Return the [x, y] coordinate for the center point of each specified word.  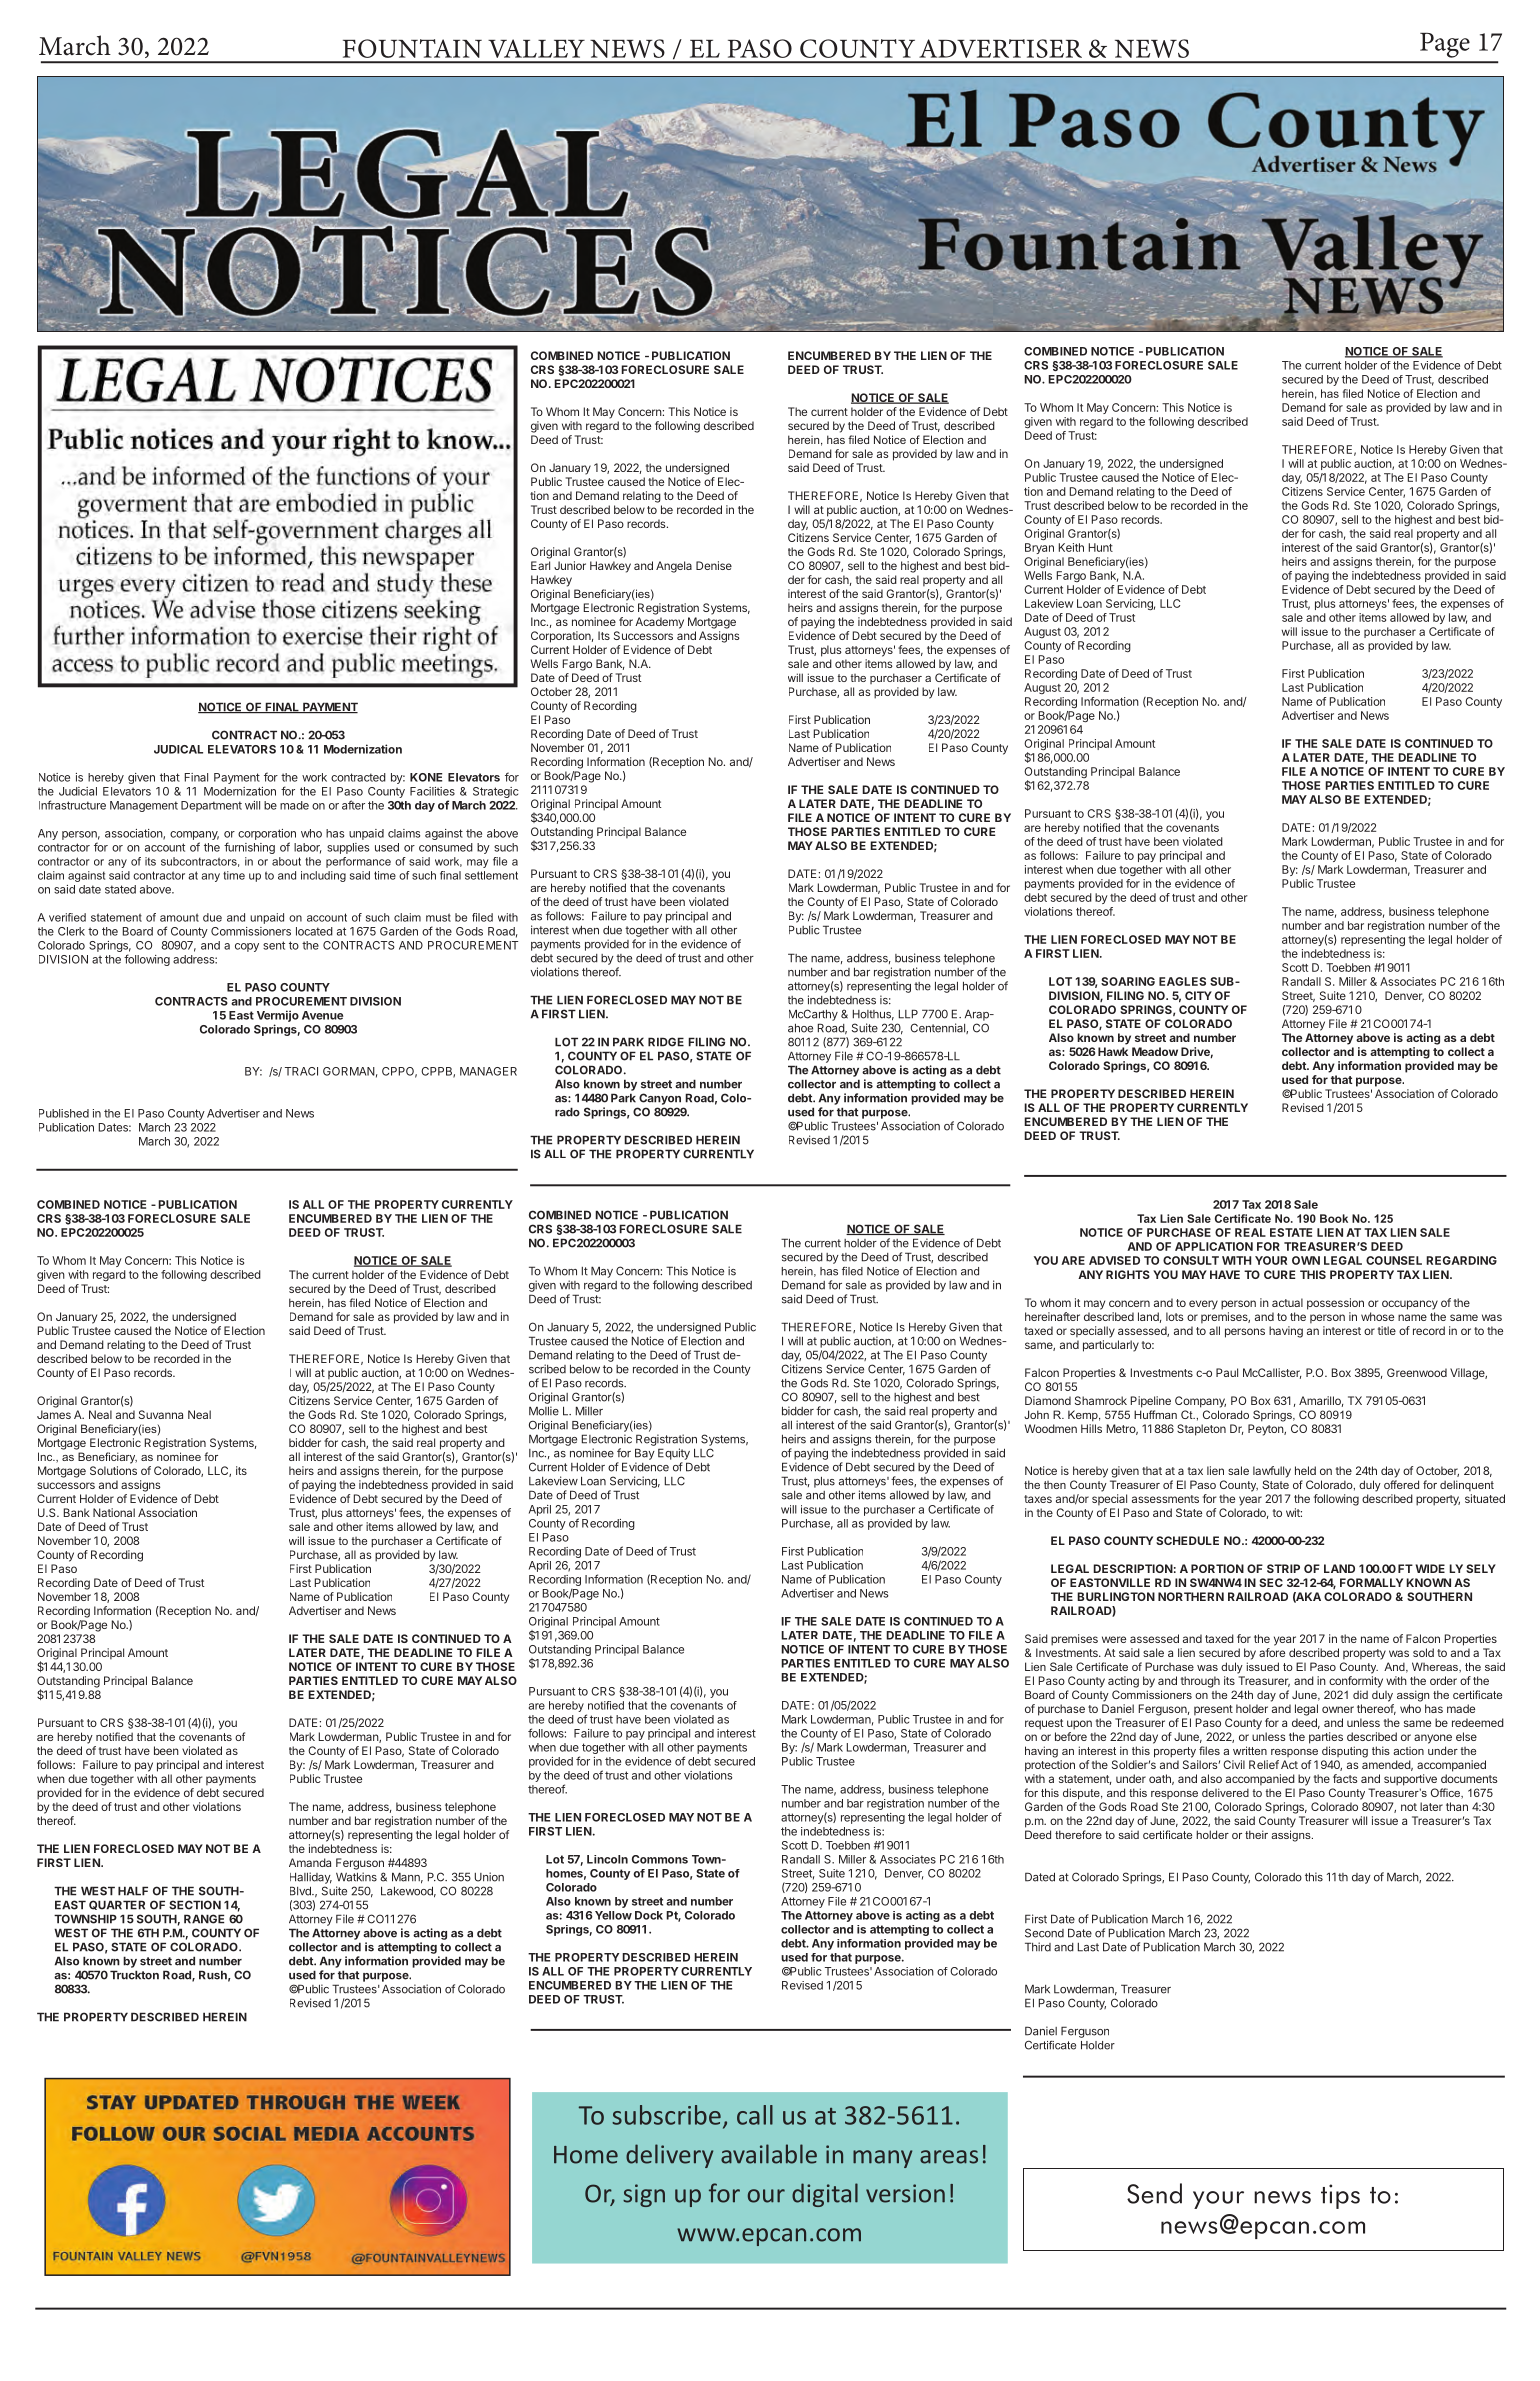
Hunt [1101, 547]
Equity [674, 1454]
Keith [1071, 547]
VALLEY [536, 48]
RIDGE [666, 1042]
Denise [714, 565]
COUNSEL [1394, 1260]
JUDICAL [178, 749]
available [769, 2154]
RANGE [204, 1919]
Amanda [310, 1862]
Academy [659, 623]
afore [1272, 1652]
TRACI [301, 1071]
